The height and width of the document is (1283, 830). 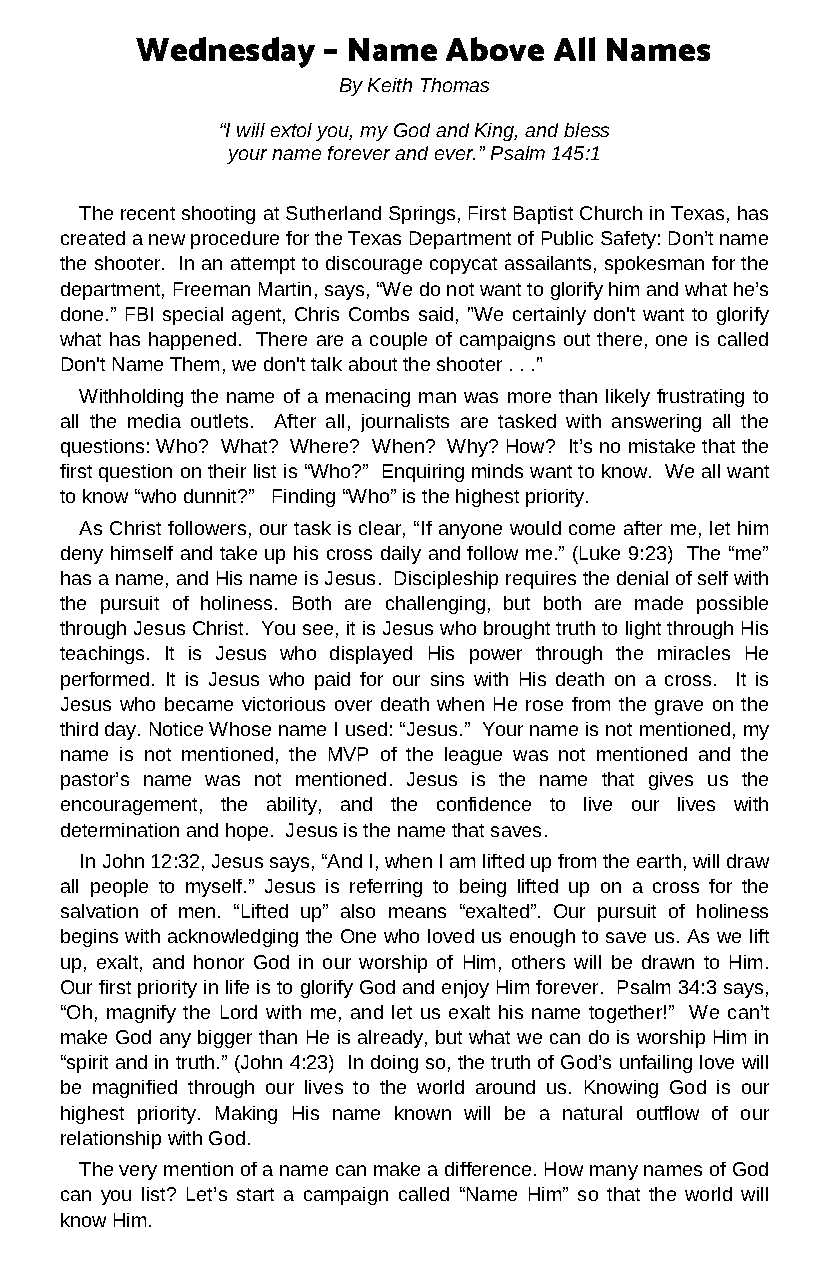 What do you see at coordinates (435, 605) in the document?
I see `challenging` at bounding box center [435, 605].
